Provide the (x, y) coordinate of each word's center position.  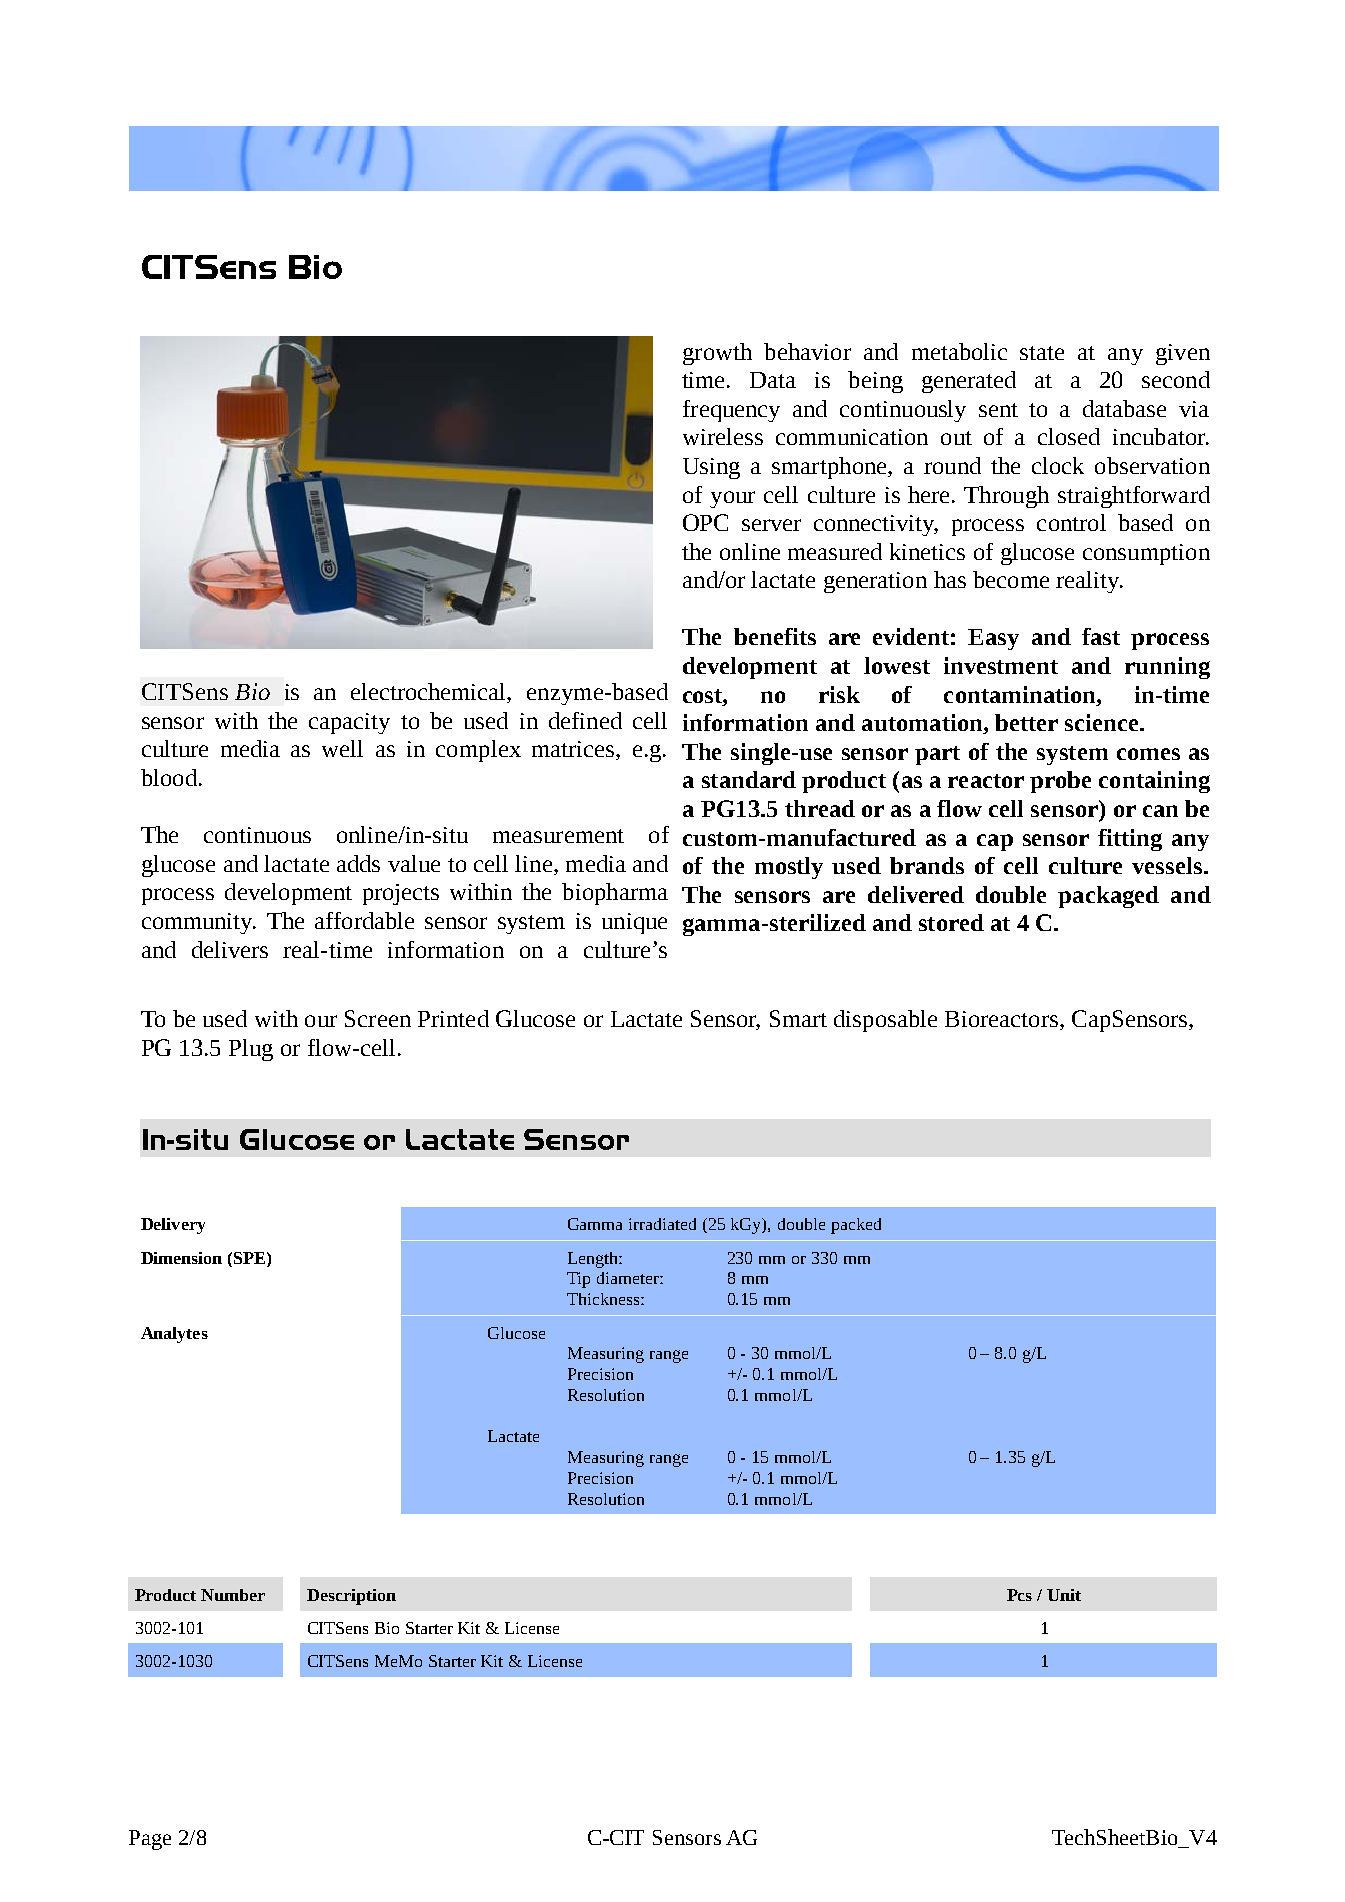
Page (150, 1840)
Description (351, 1597)
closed (1069, 436)
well (342, 748)
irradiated (662, 1224)
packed (856, 1226)
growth (717, 354)
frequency (731, 411)
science (1103, 722)
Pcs (1019, 1595)
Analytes (174, 1335)
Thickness (604, 1299)
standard (749, 779)
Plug (251, 1050)
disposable (885, 1021)
